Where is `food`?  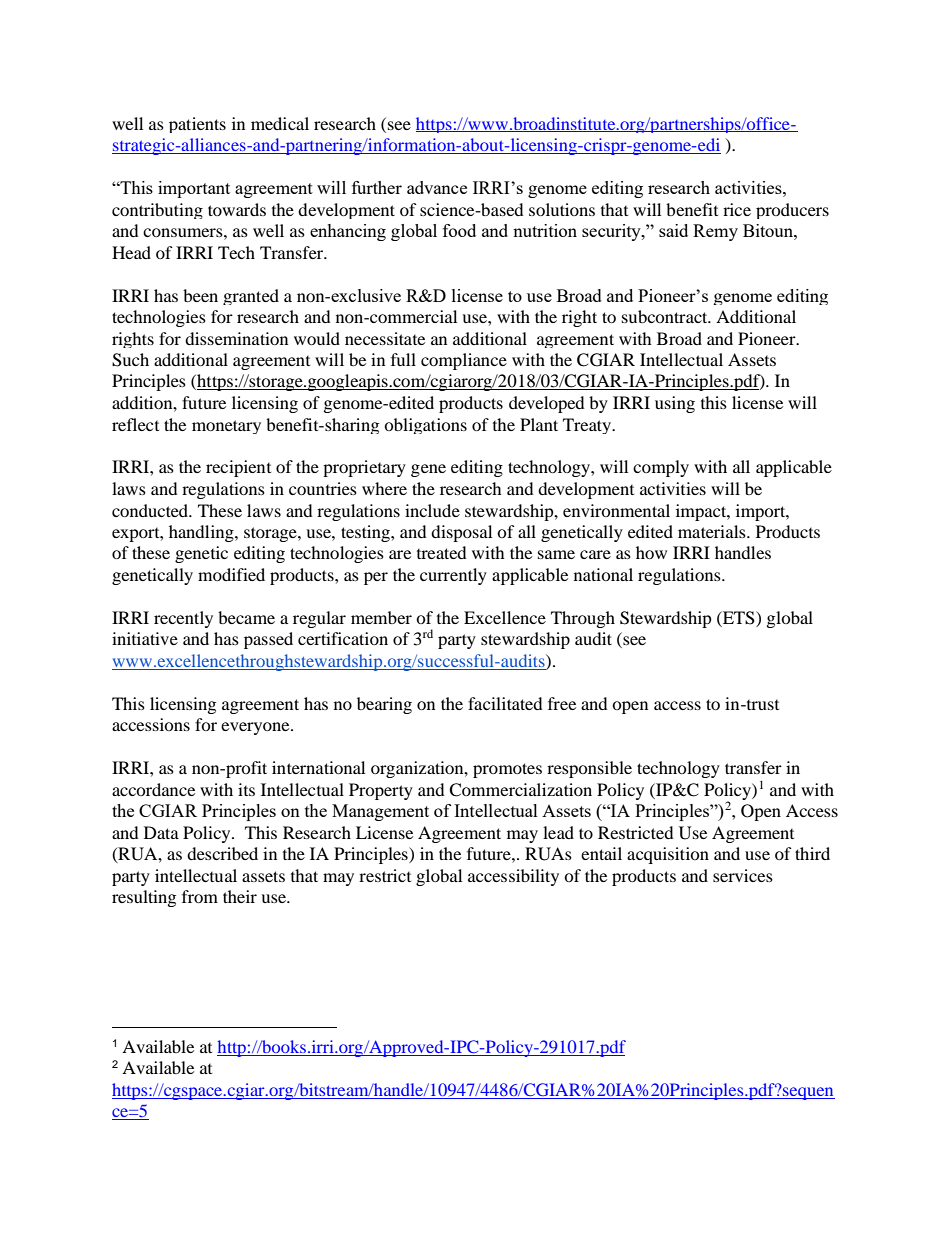 food is located at coordinates (459, 230).
